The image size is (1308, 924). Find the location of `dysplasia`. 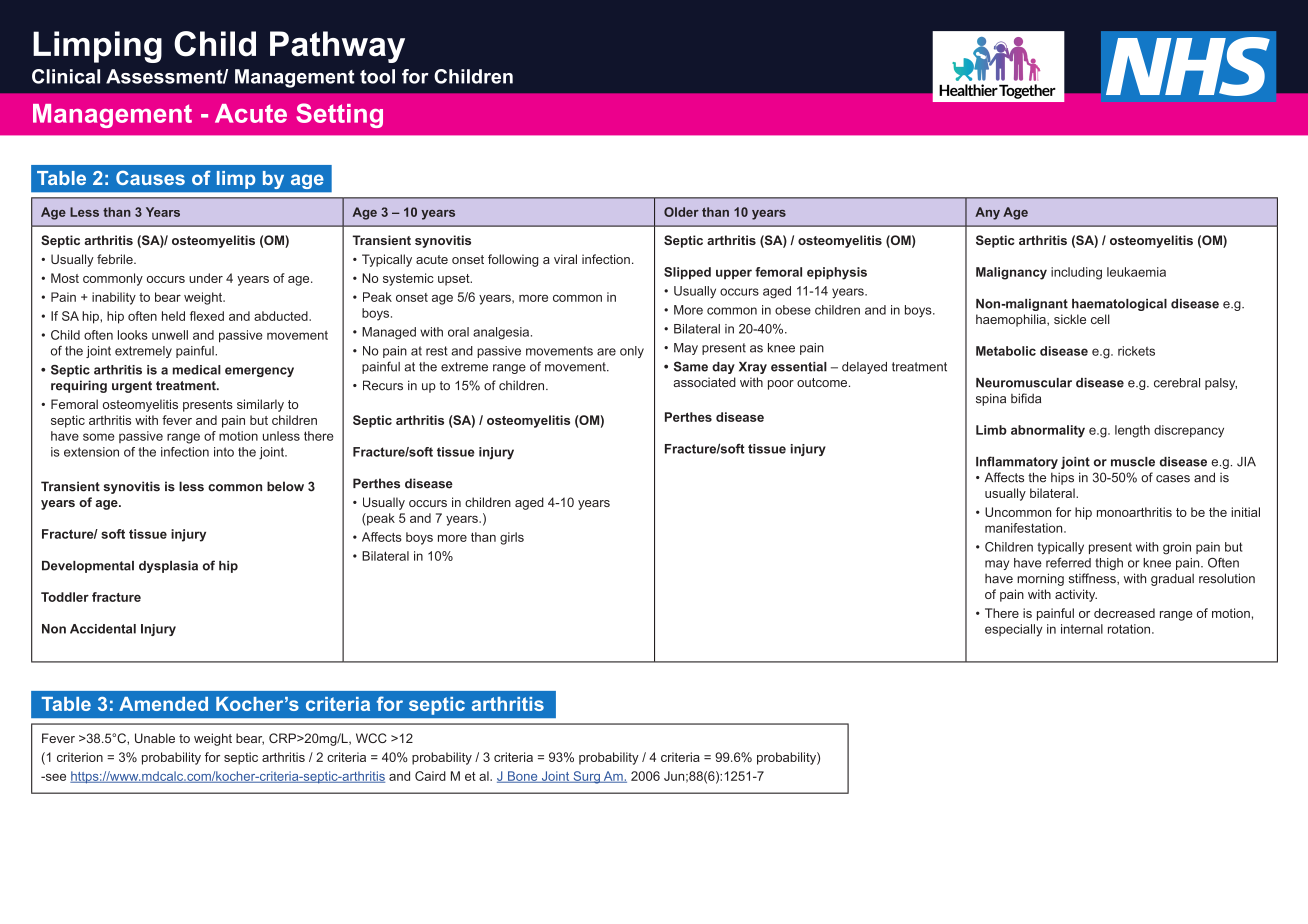

dysplasia is located at coordinates (168, 567).
